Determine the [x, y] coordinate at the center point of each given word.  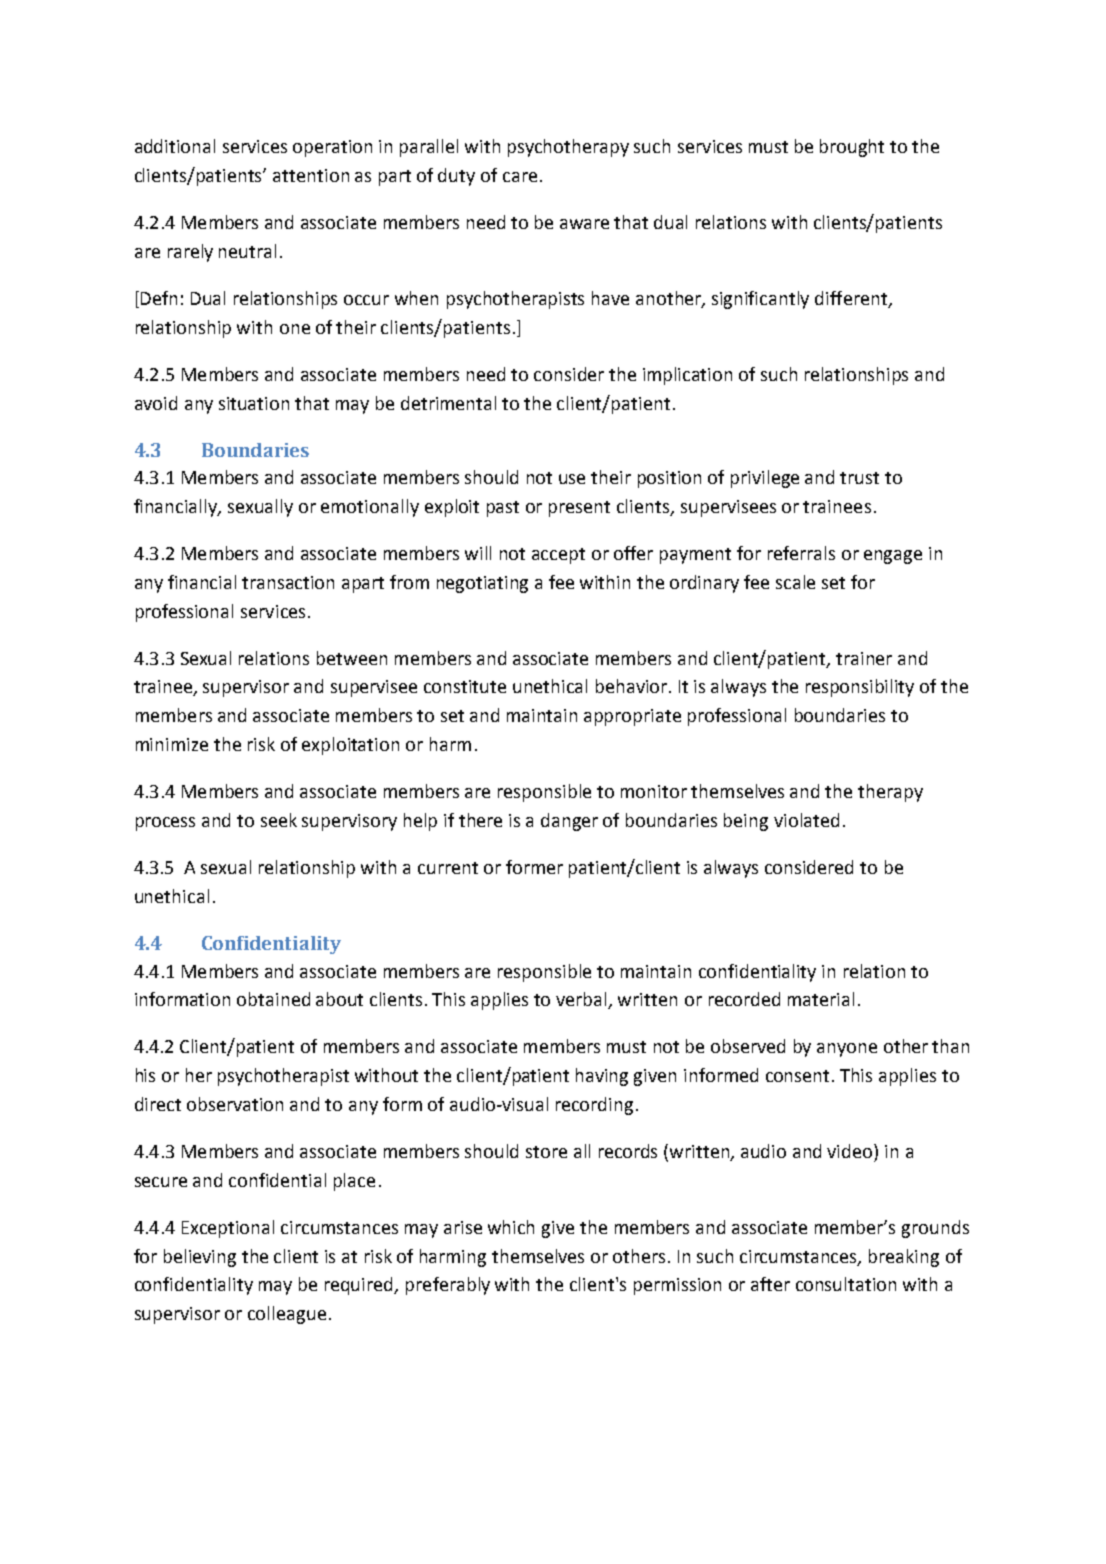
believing [200, 1258]
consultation [846, 1284]
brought [852, 148]
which [511, 1227]
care [520, 177]
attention [311, 175]
